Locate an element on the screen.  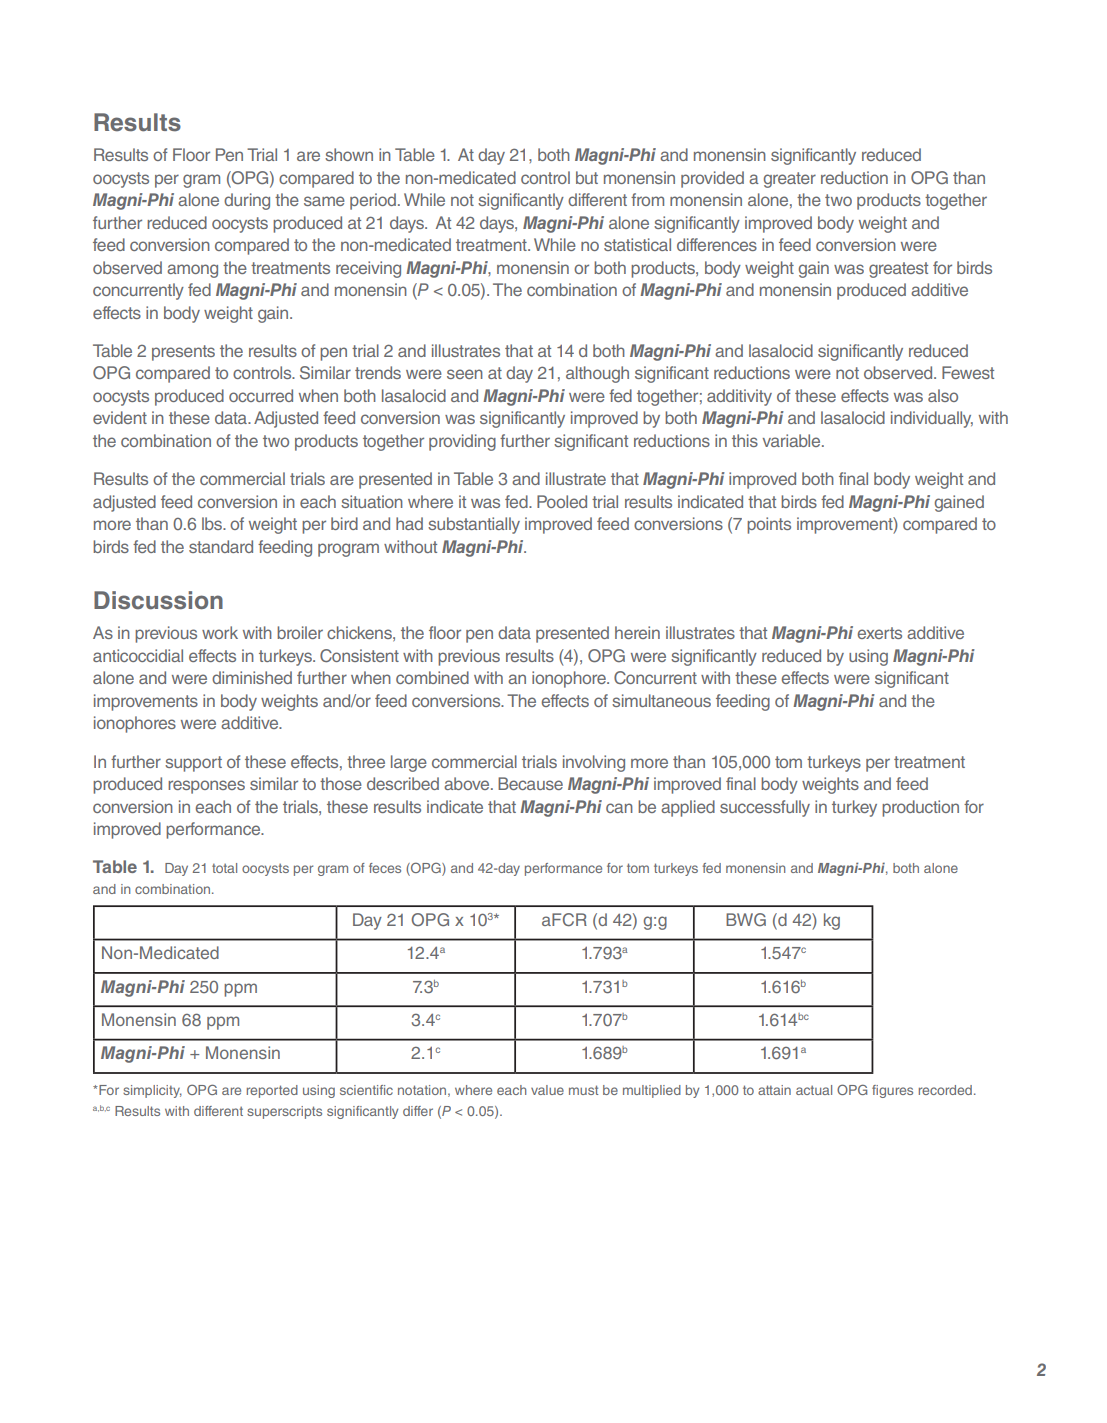
reported is located at coordinates (272, 1091).
